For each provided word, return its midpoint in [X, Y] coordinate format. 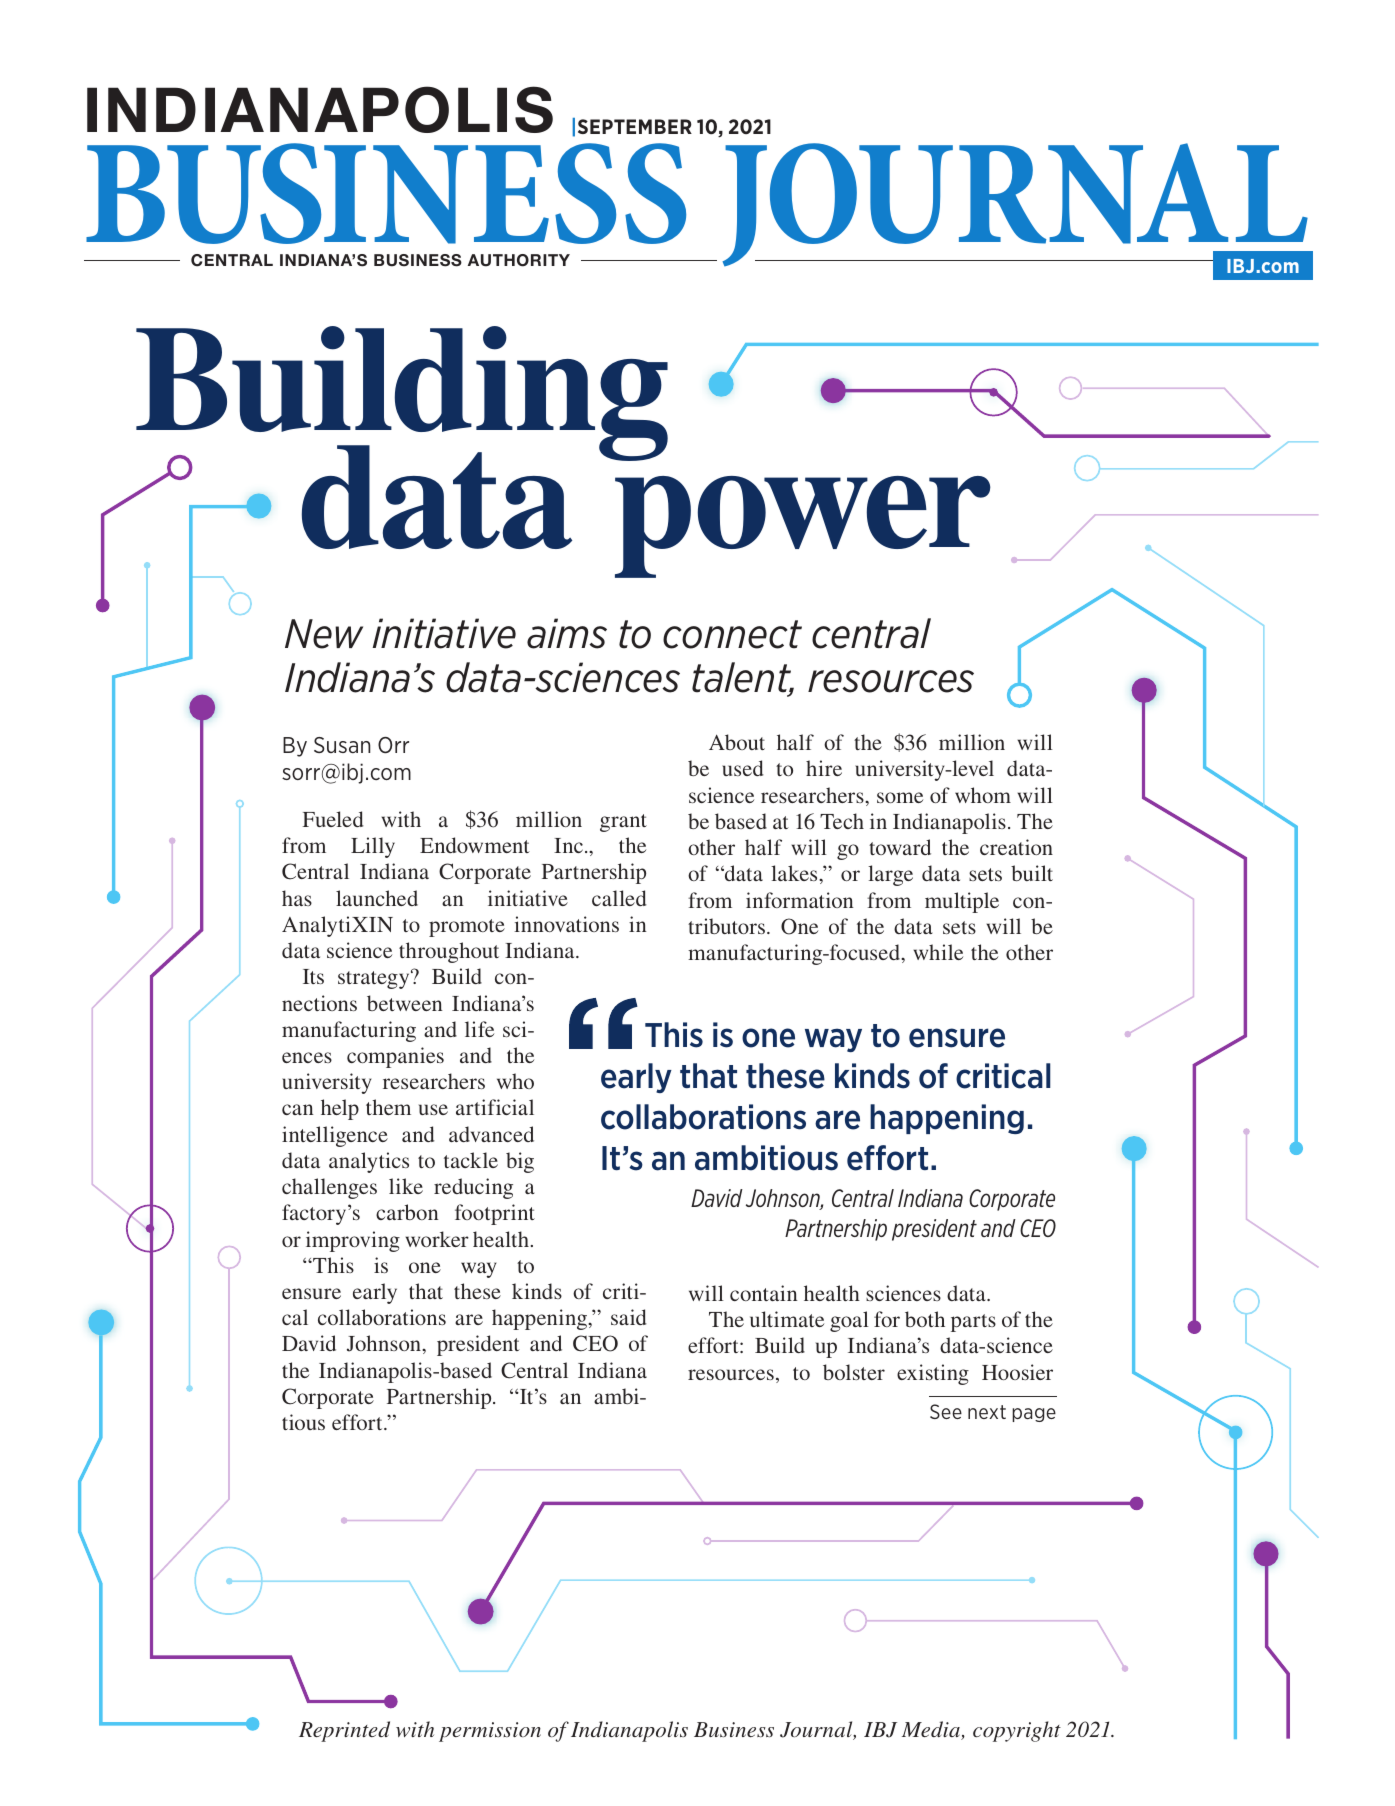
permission [490, 1732]
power [803, 527]
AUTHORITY [519, 260]
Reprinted [344, 1731]
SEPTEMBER [635, 126]
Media [932, 1730]
